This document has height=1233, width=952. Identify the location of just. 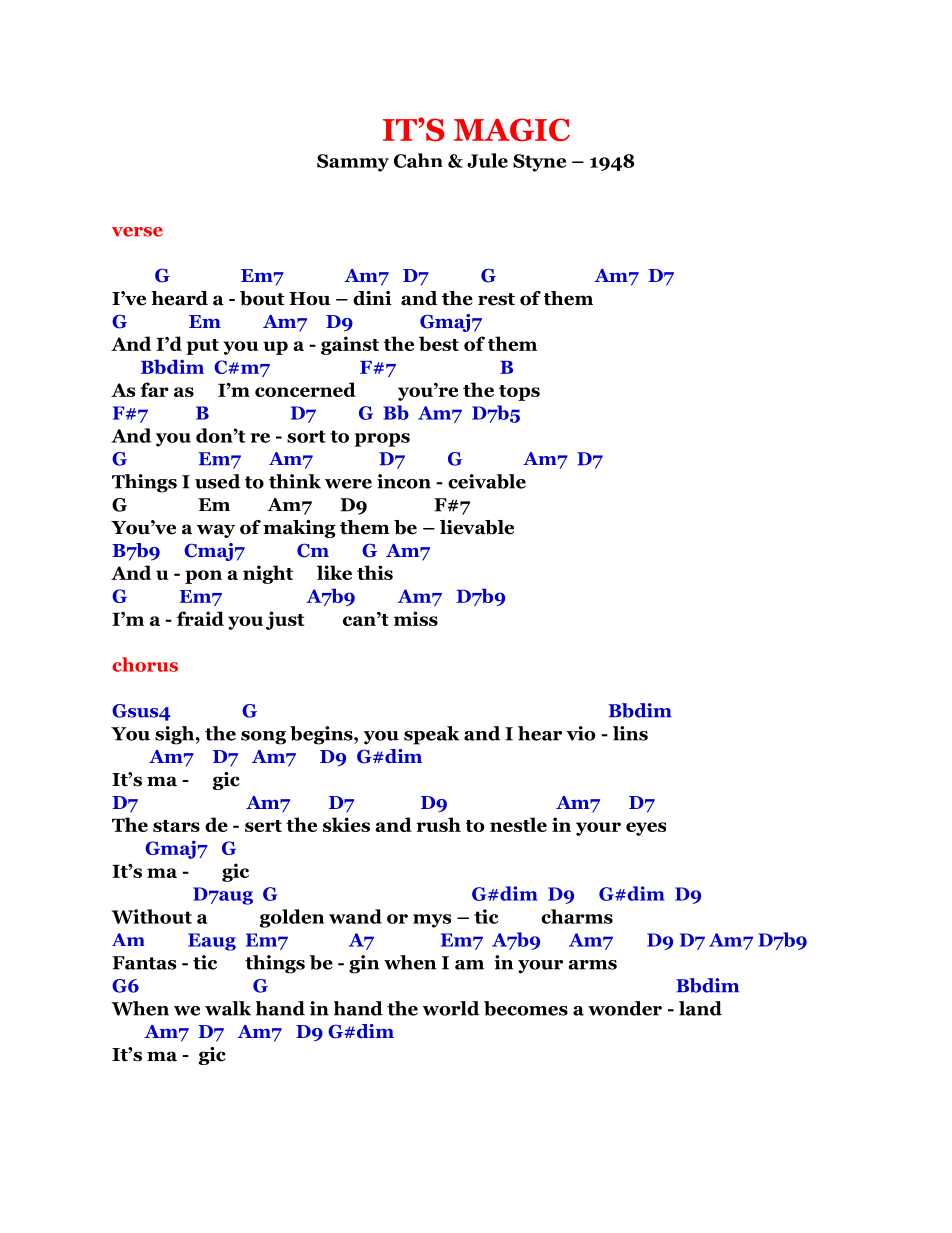
(285, 620).
